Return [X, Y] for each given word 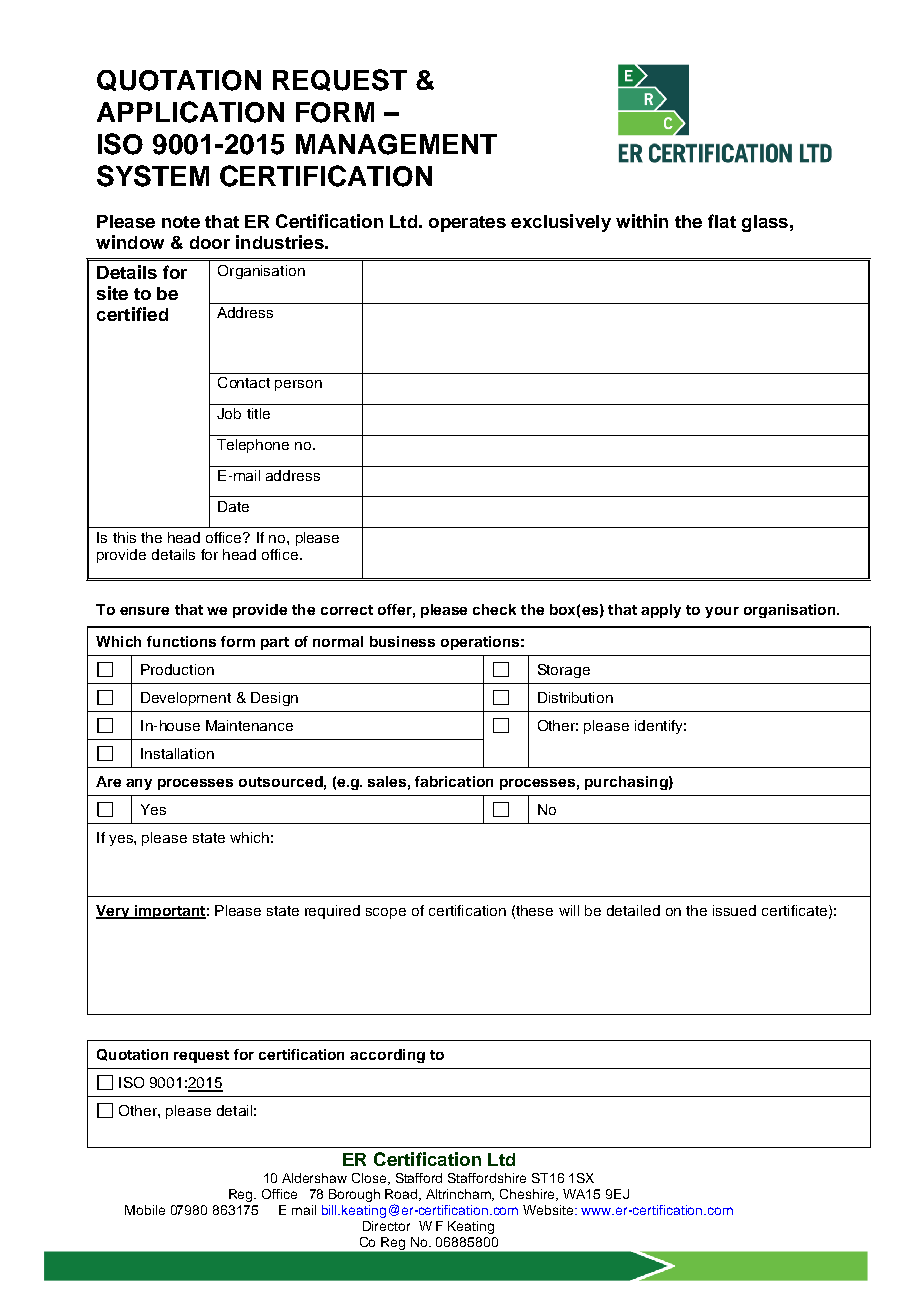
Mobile [145, 1210]
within [642, 221]
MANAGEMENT [396, 144]
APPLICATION [190, 112]
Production [177, 669]
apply [661, 611]
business [402, 641]
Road [402, 1195]
